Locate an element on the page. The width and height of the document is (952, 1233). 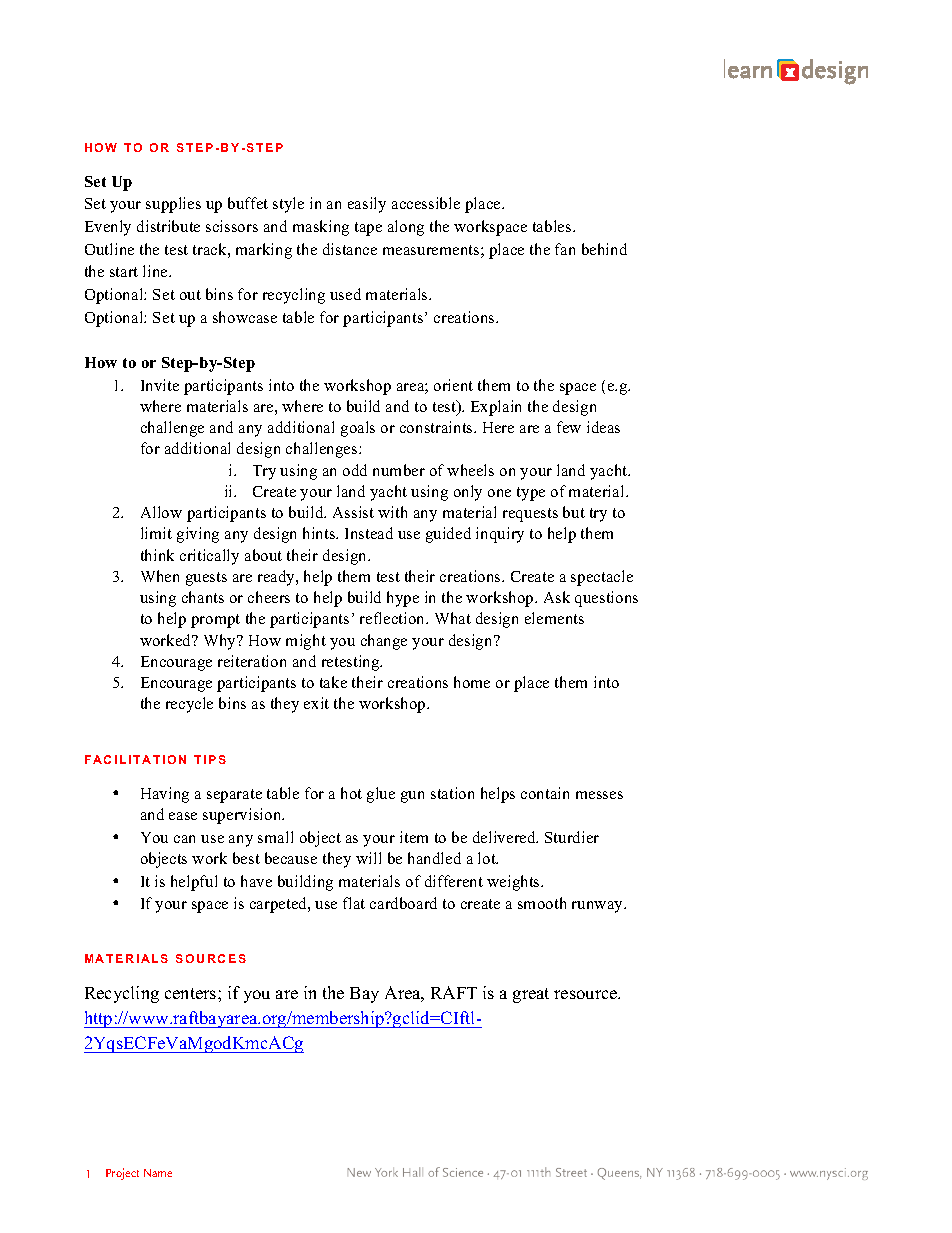
tape is located at coordinates (368, 229).
